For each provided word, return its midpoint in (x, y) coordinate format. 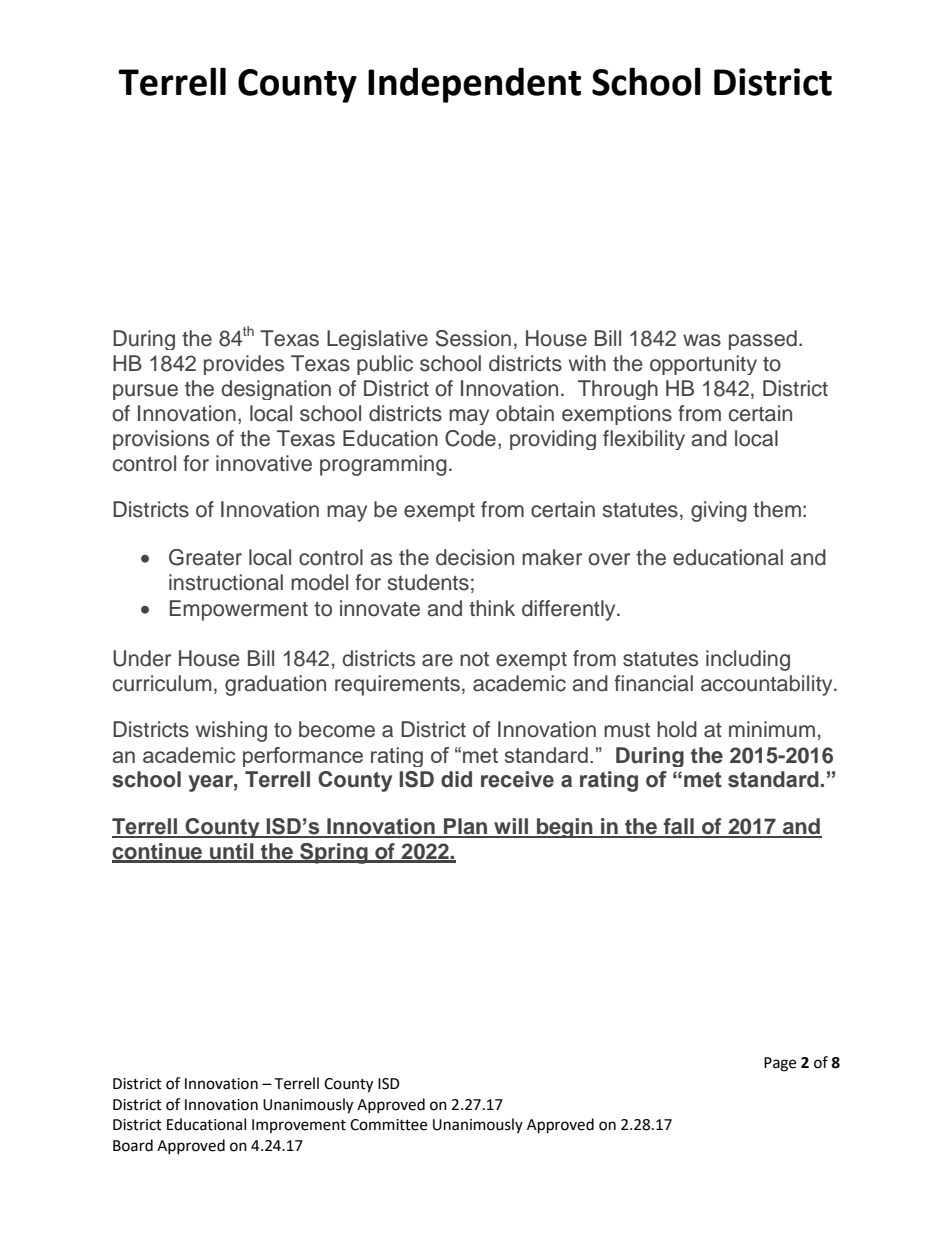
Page (780, 1064)
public (385, 365)
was (702, 340)
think (492, 608)
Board (133, 1145)
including (748, 660)
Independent (474, 85)
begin (565, 828)
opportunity (703, 365)
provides (244, 365)
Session (473, 338)
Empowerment (239, 610)
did (456, 779)
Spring (334, 853)
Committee (388, 1125)
